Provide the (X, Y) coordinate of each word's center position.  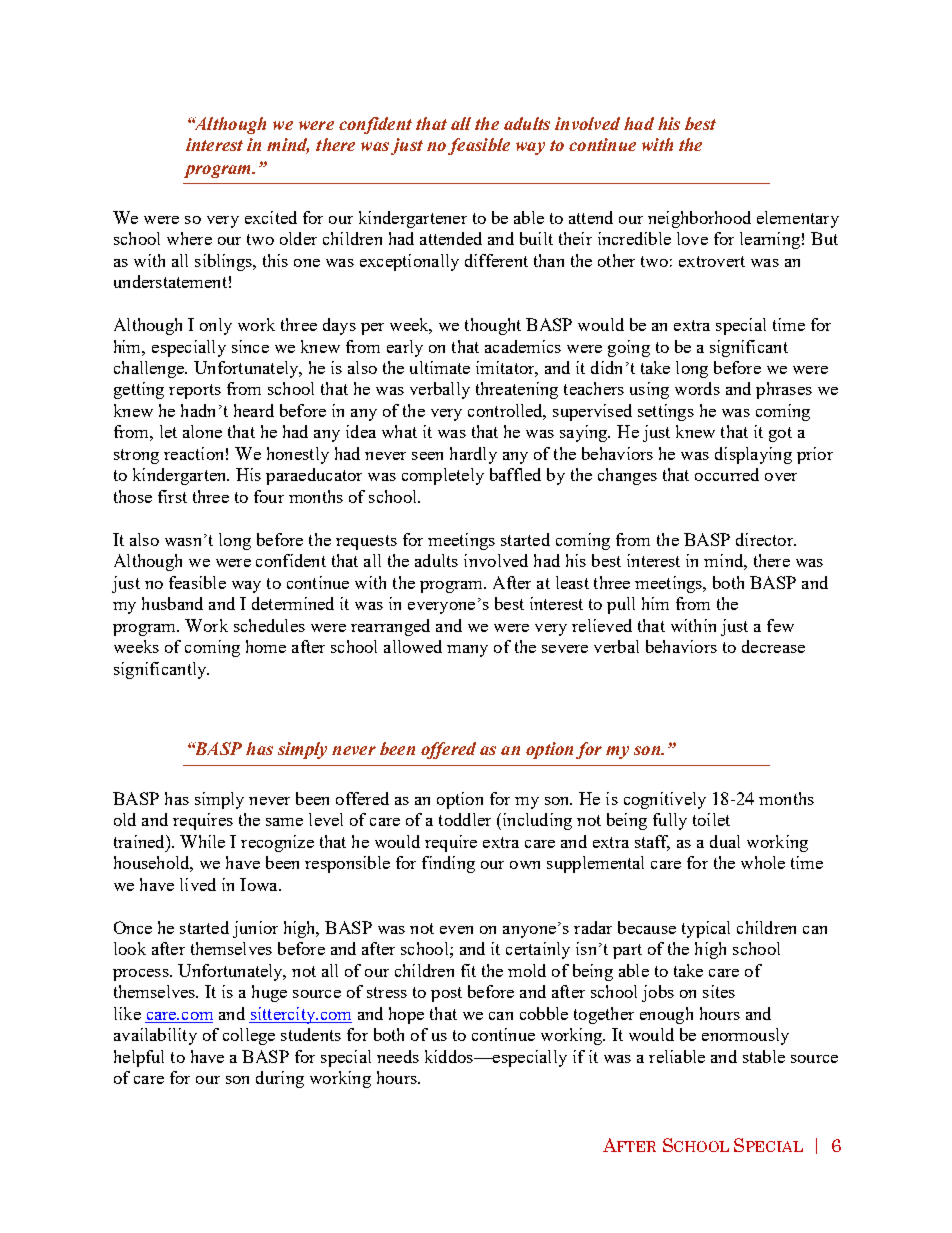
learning (770, 240)
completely (443, 476)
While (202, 841)
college (249, 1036)
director (766, 539)
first (172, 496)
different (496, 260)
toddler (465, 819)
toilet (711, 819)
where (189, 238)
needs (398, 1056)
